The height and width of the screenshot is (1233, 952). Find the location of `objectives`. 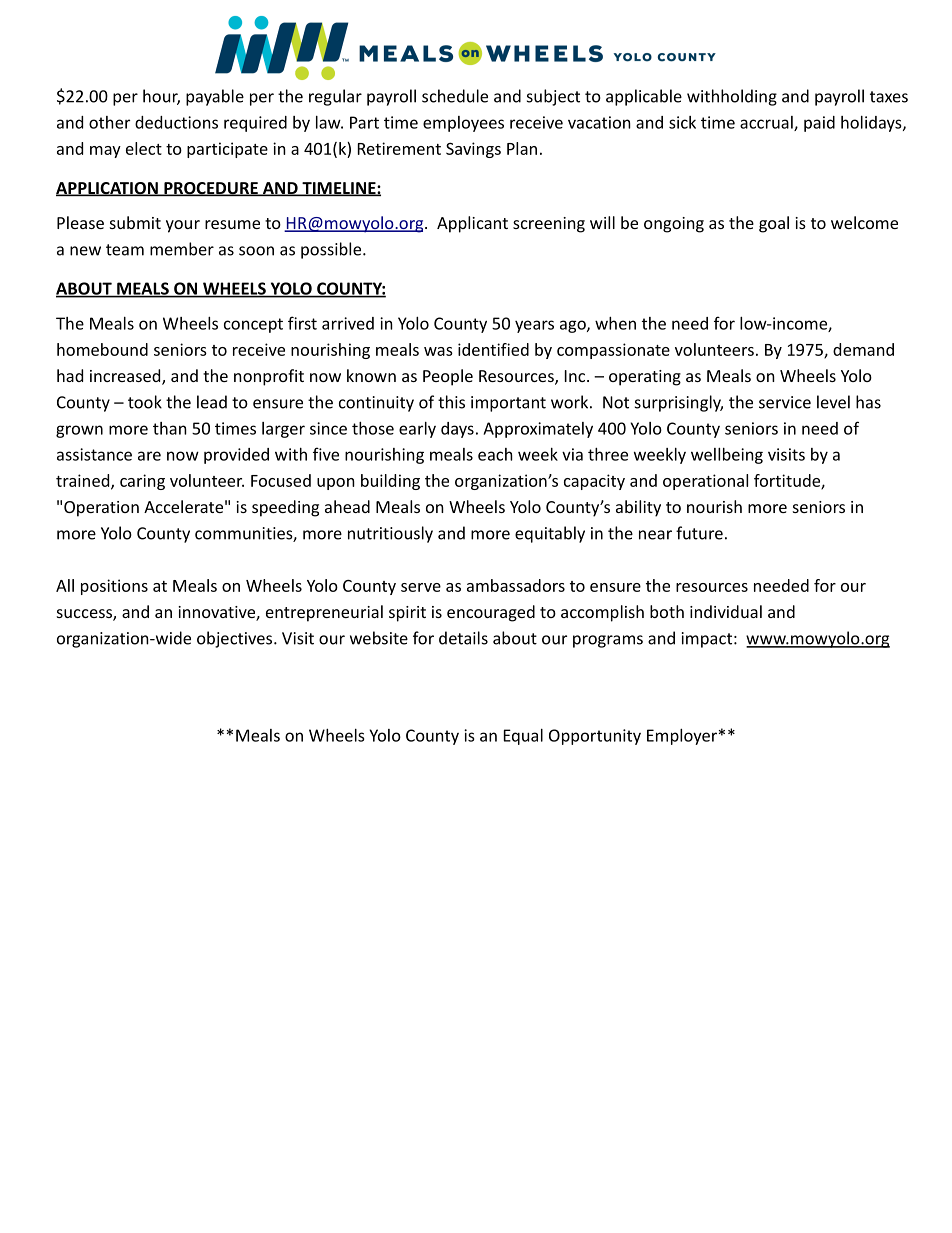

objectives is located at coordinates (236, 639).
